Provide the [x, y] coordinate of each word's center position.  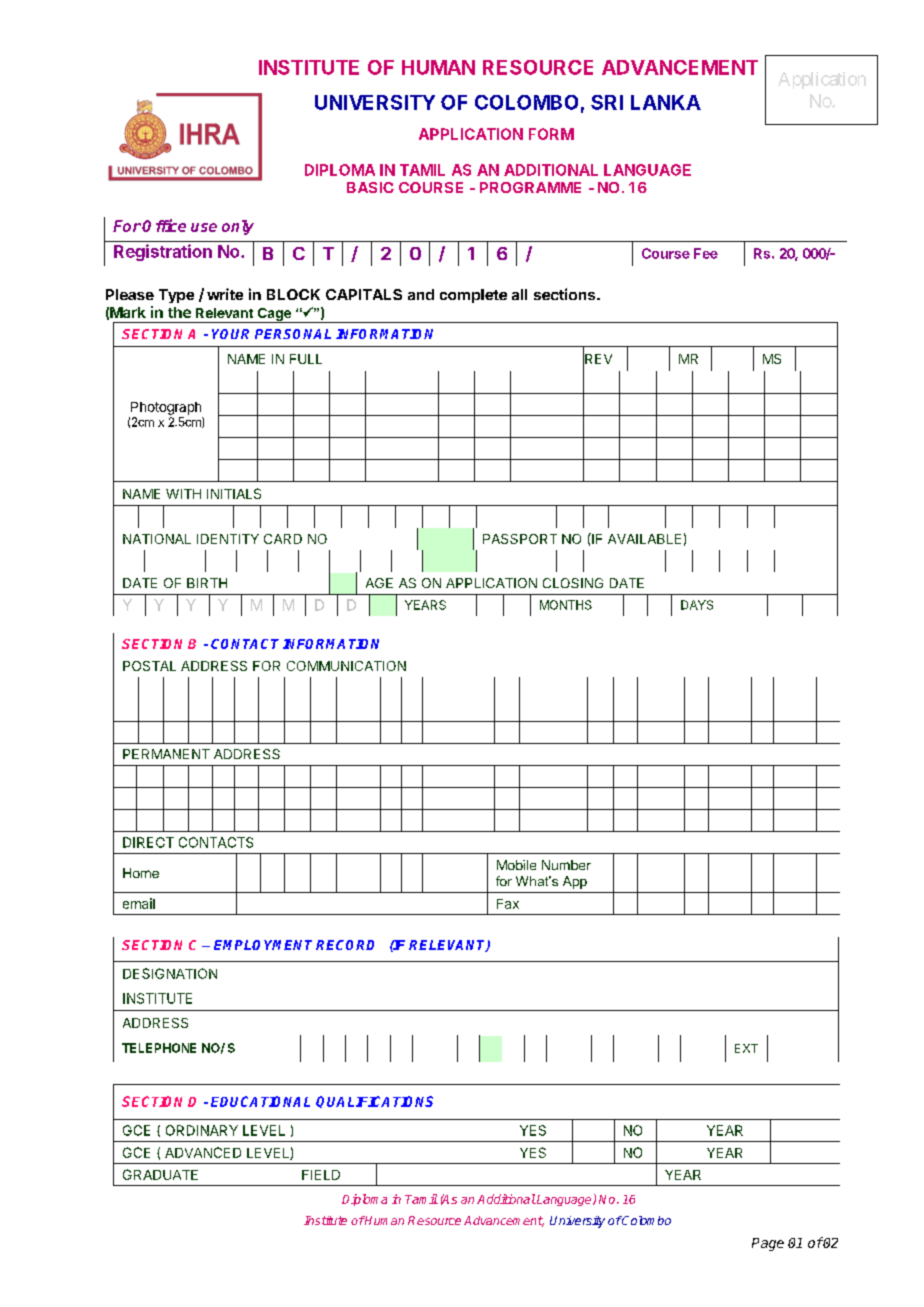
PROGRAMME [530, 187]
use [204, 227]
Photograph [166, 408]
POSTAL [149, 666]
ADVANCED [203, 1152]
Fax [508, 904]
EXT [746, 1048]
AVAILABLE [644, 539]
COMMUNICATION [346, 666]
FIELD [321, 1175]
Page [768, 1244]
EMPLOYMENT [263, 945]
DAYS [697, 605]
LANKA [666, 102]
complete [473, 296]
